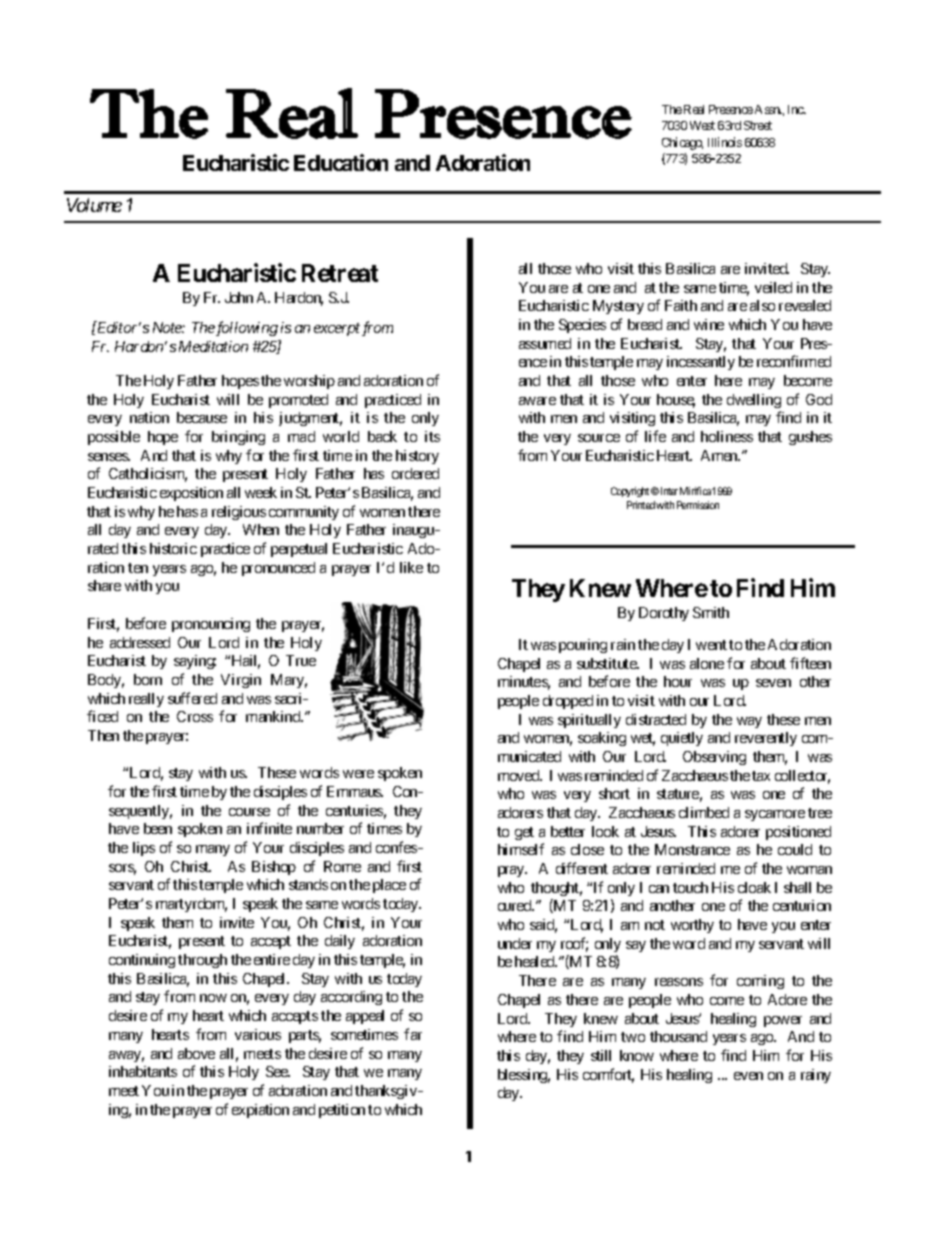 Image resolution: width=952 pixels, height=1233 pixels. I want to click on Education, so click(341, 162).
